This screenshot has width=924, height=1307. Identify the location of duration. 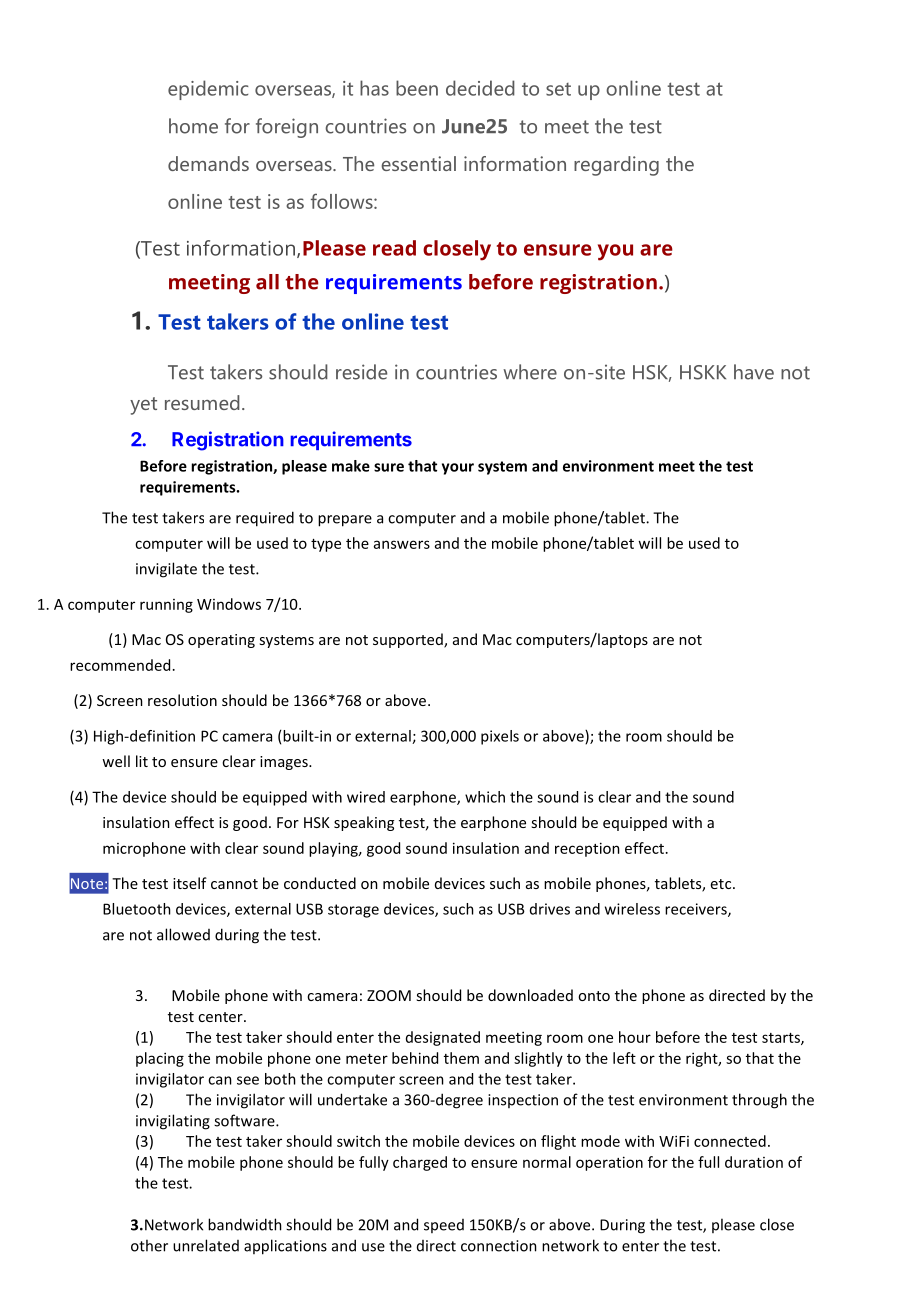
(754, 1162).
